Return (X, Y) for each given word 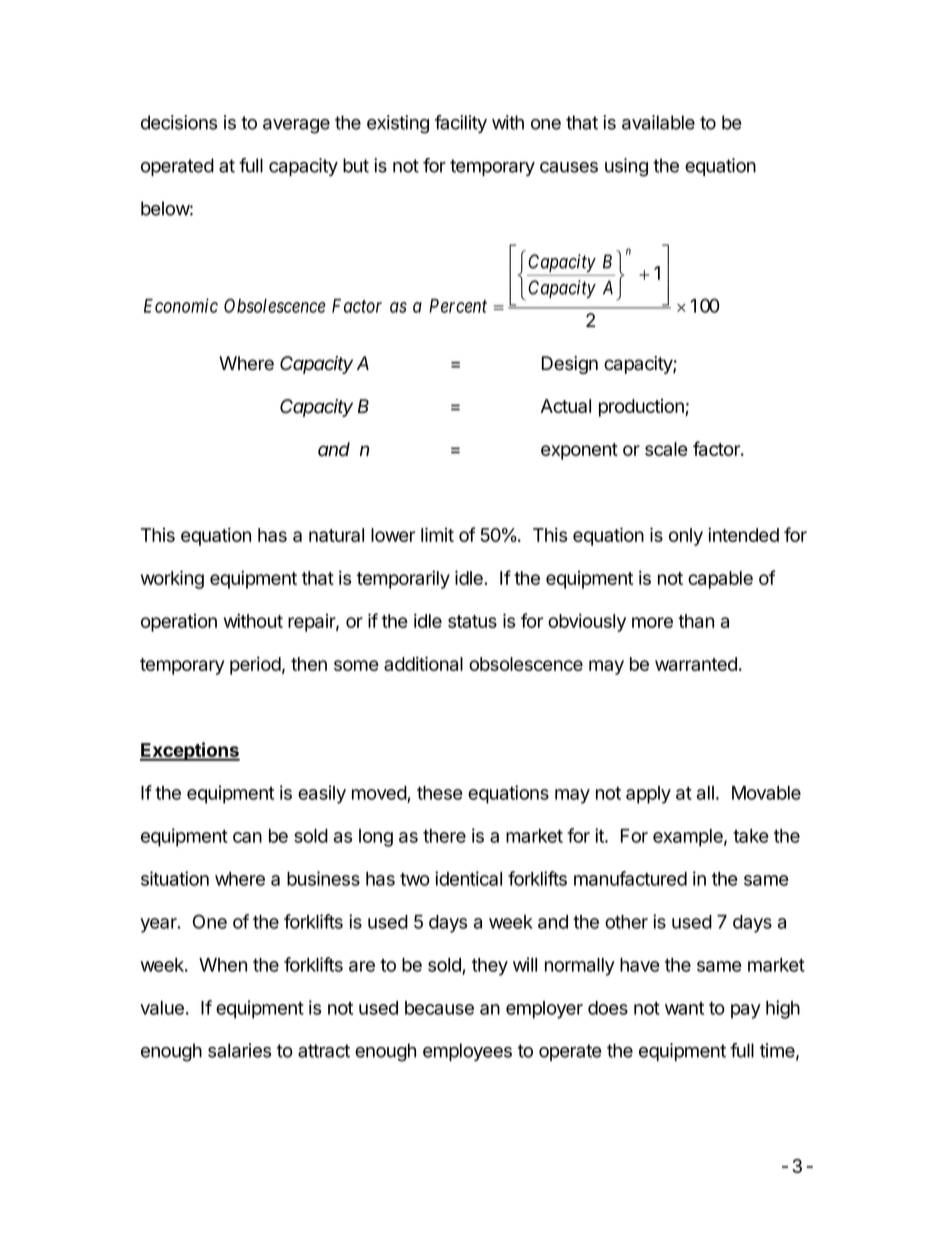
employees (467, 1052)
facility (461, 124)
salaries (239, 1050)
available (658, 122)
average (296, 126)
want (684, 1008)
